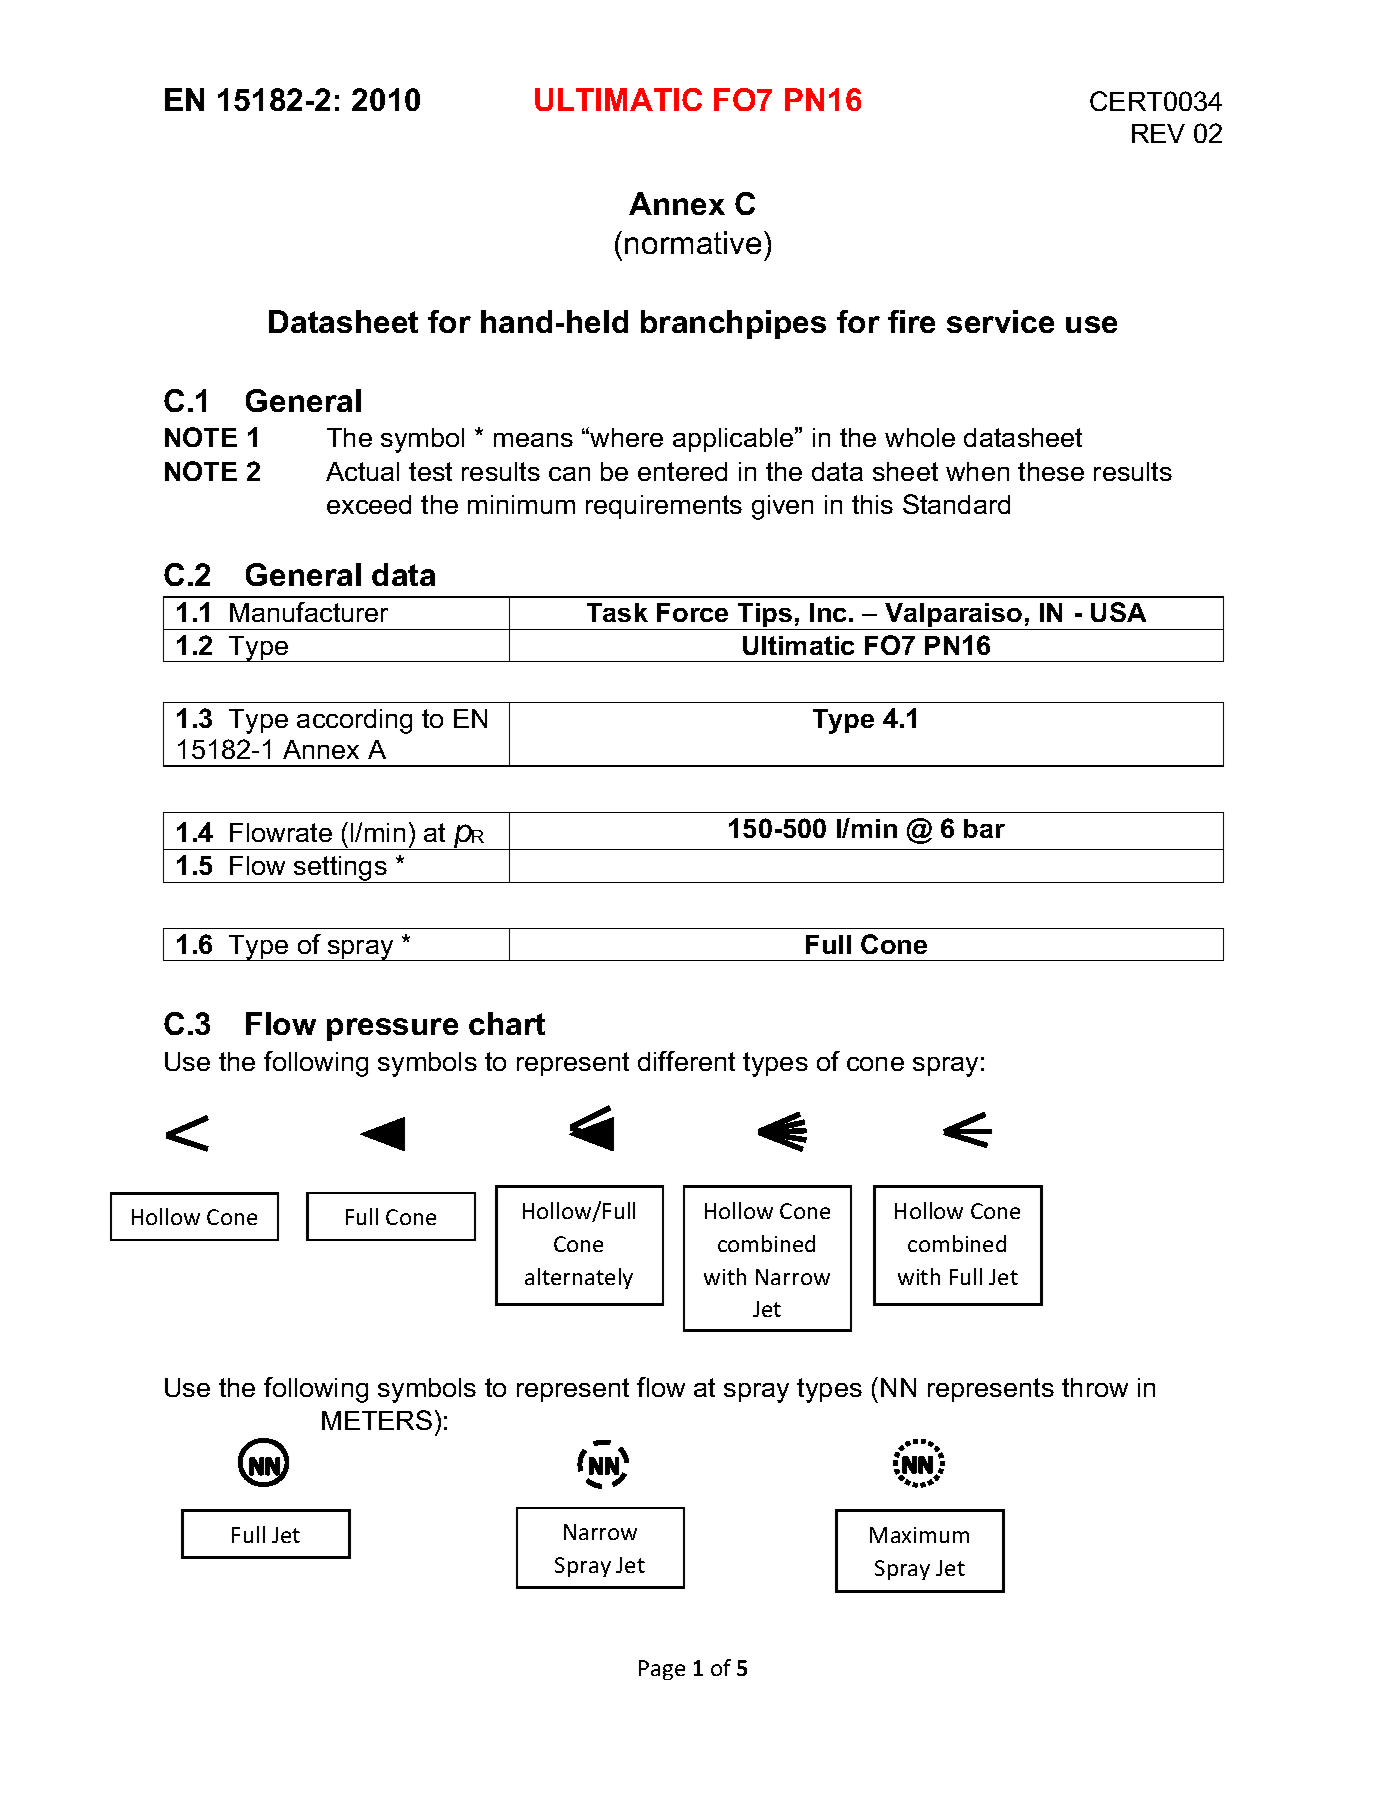  What do you see at coordinates (686, 1061) in the page?
I see `different` at bounding box center [686, 1061].
